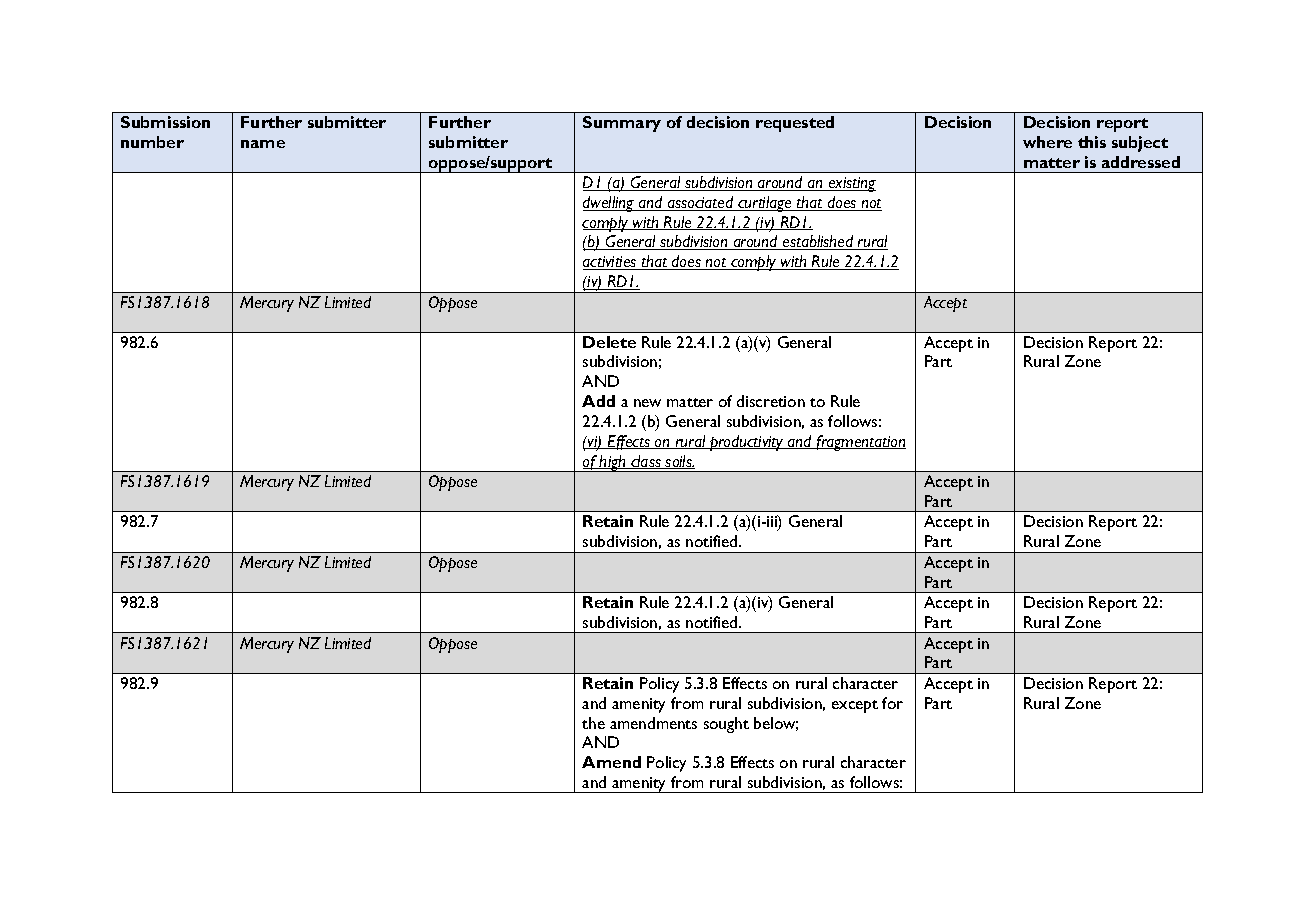 Image resolution: width=1308 pixels, height=924 pixels. I want to click on high, so click(613, 463).
